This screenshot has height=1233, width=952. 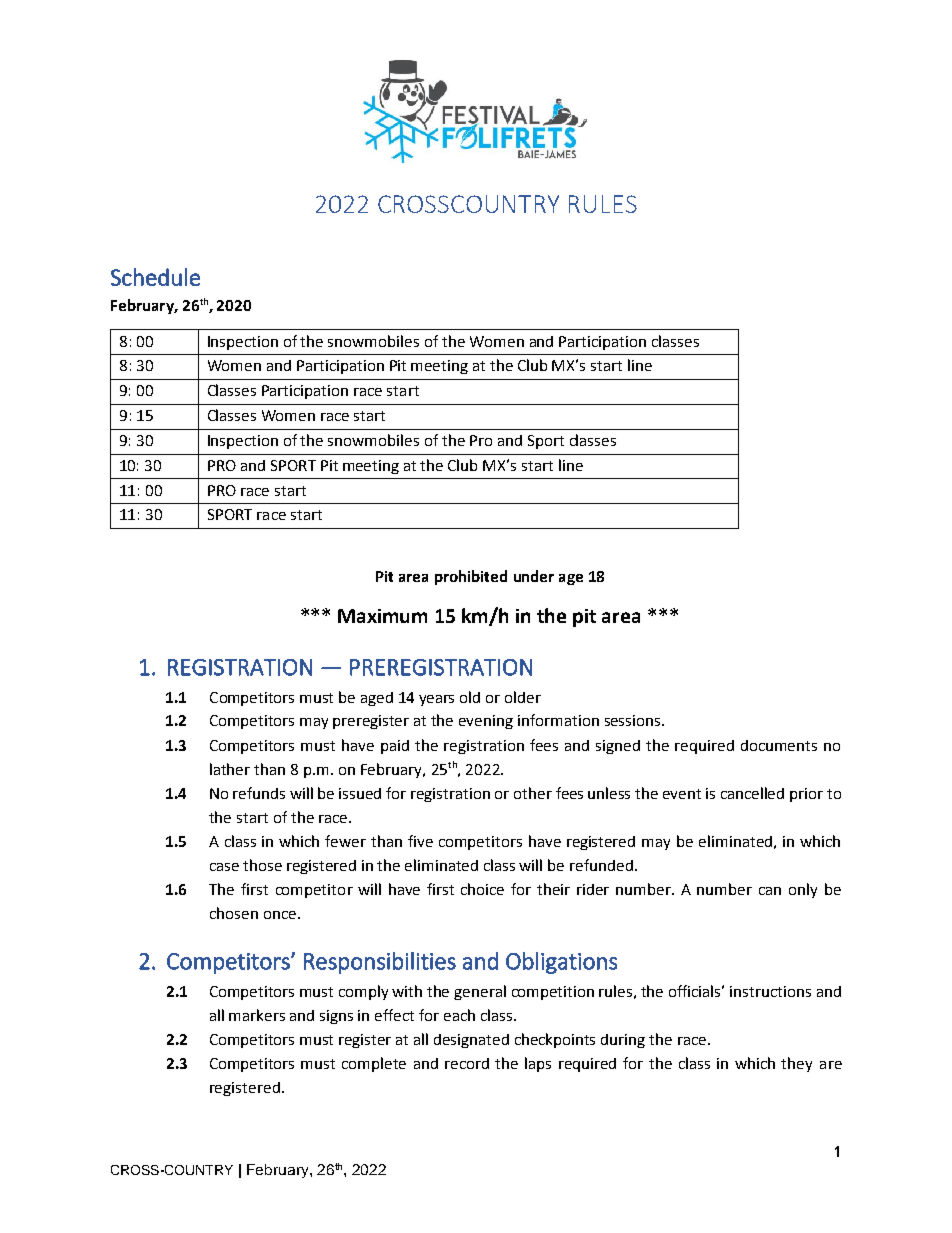 What do you see at coordinates (259, 793) in the screenshot?
I see `refunds` at bounding box center [259, 793].
